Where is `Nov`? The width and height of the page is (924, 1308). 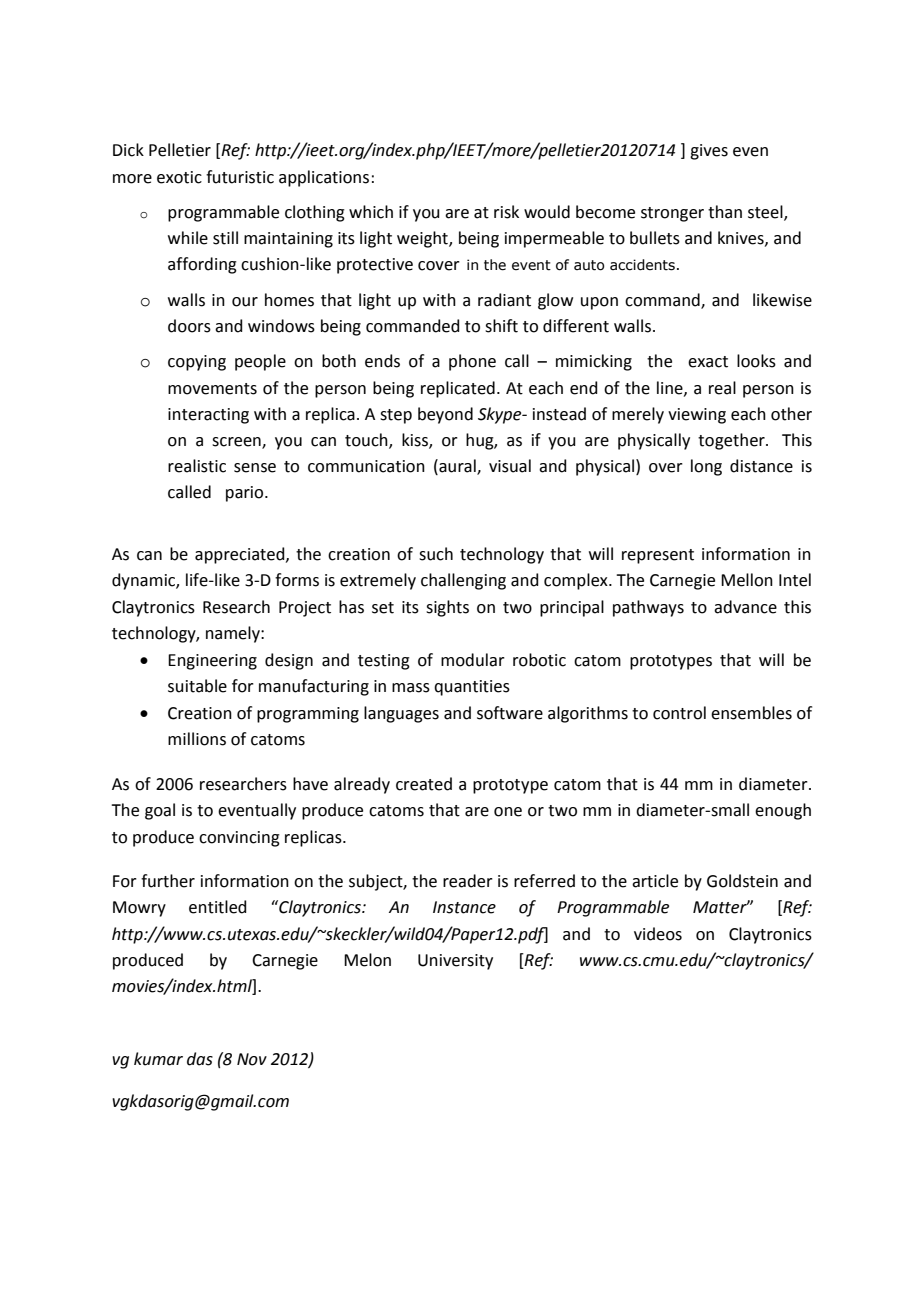 Nov is located at coordinates (252, 1059).
